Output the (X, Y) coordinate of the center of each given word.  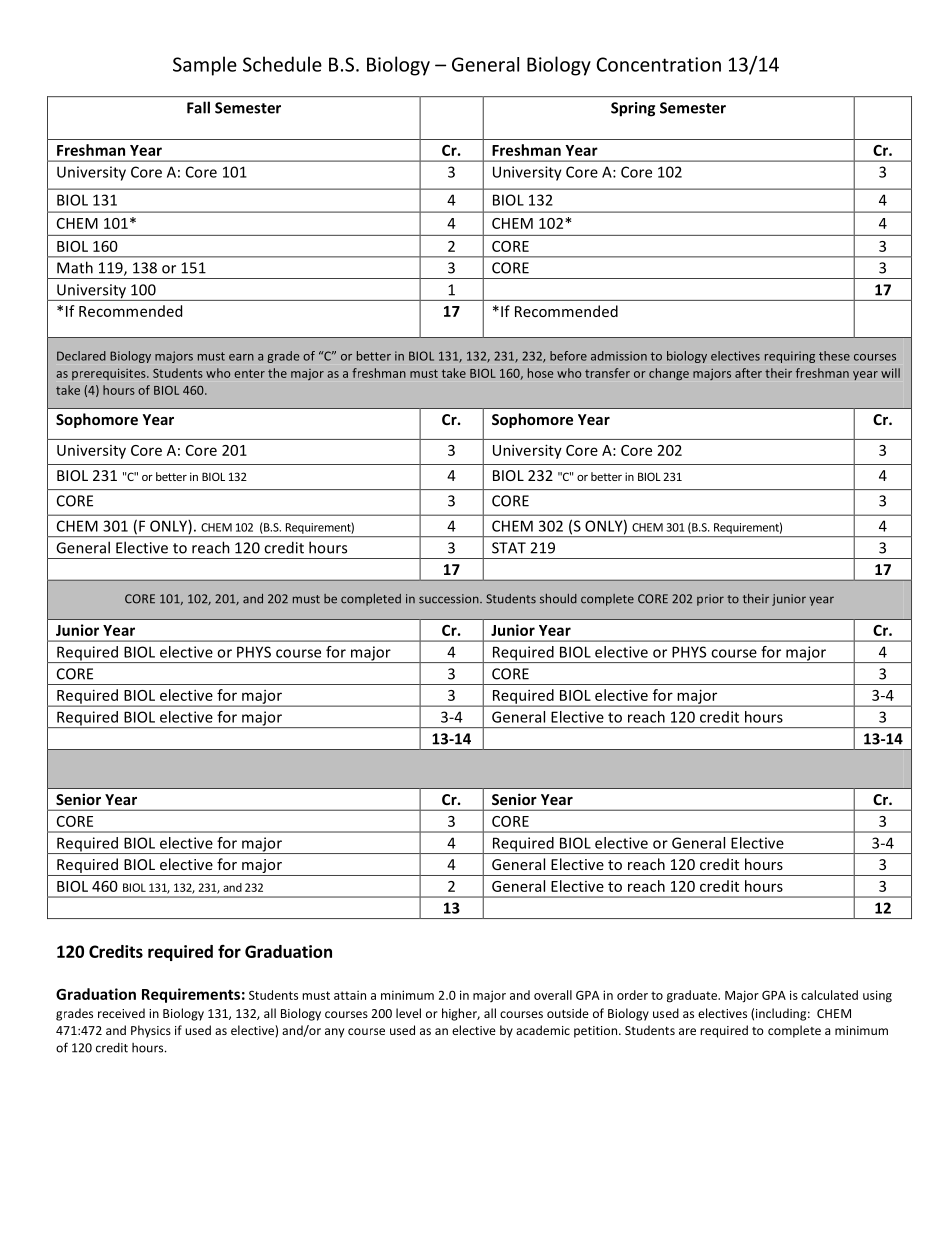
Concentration (658, 64)
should (558, 599)
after (748, 373)
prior (710, 600)
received (121, 1013)
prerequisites (110, 374)
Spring (633, 109)
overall (553, 995)
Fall (198, 107)
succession (450, 599)
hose (541, 373)
